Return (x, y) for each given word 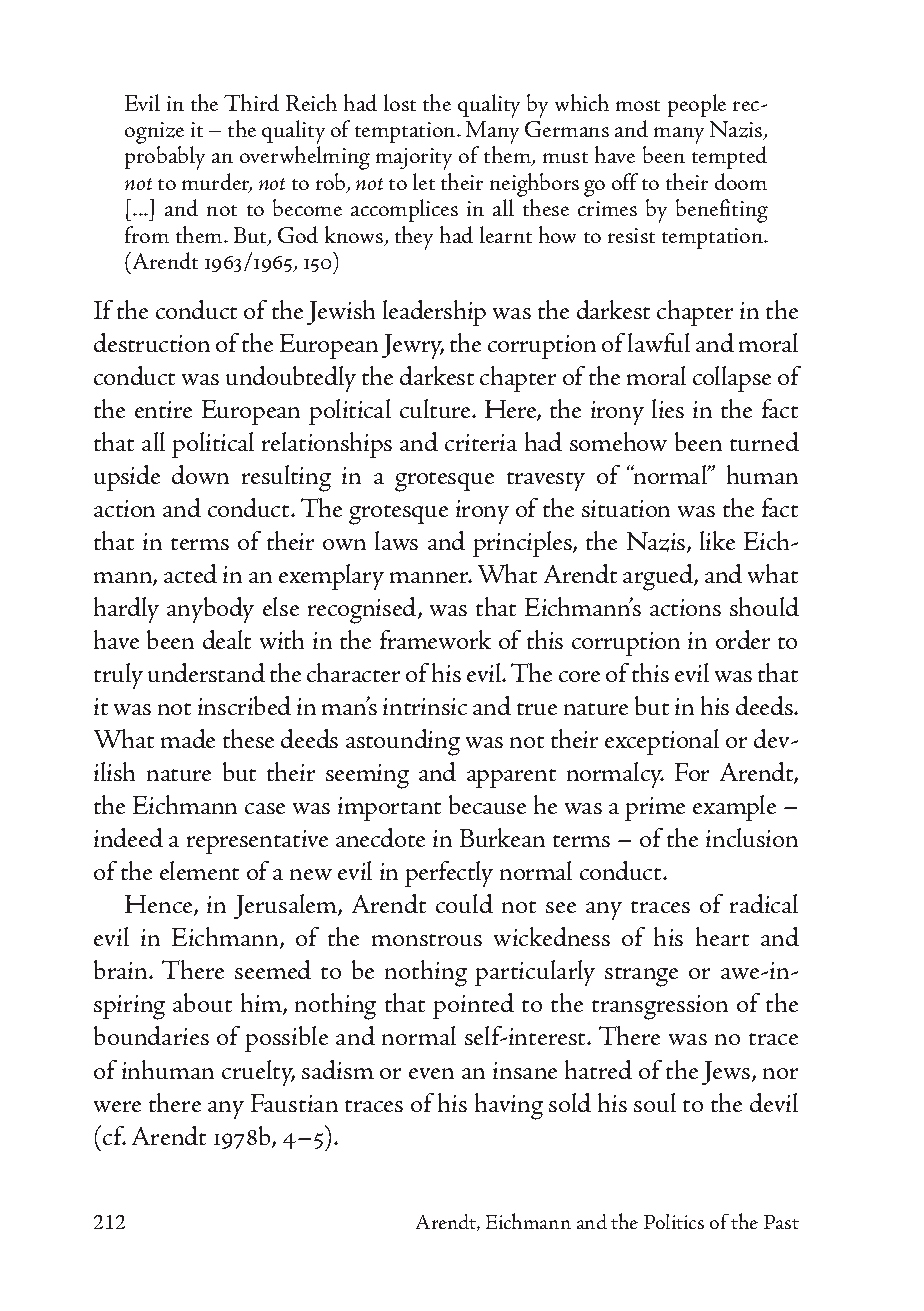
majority (414, 159)
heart (722, 936)
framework (435, 639)
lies (668, 408)
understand (206, 672)
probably (165, 158)
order (743, 639)
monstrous (427, 940)
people (697, 105)
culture (437, 408)
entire (163, 409)
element (199, 870)
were (117, 1106)
